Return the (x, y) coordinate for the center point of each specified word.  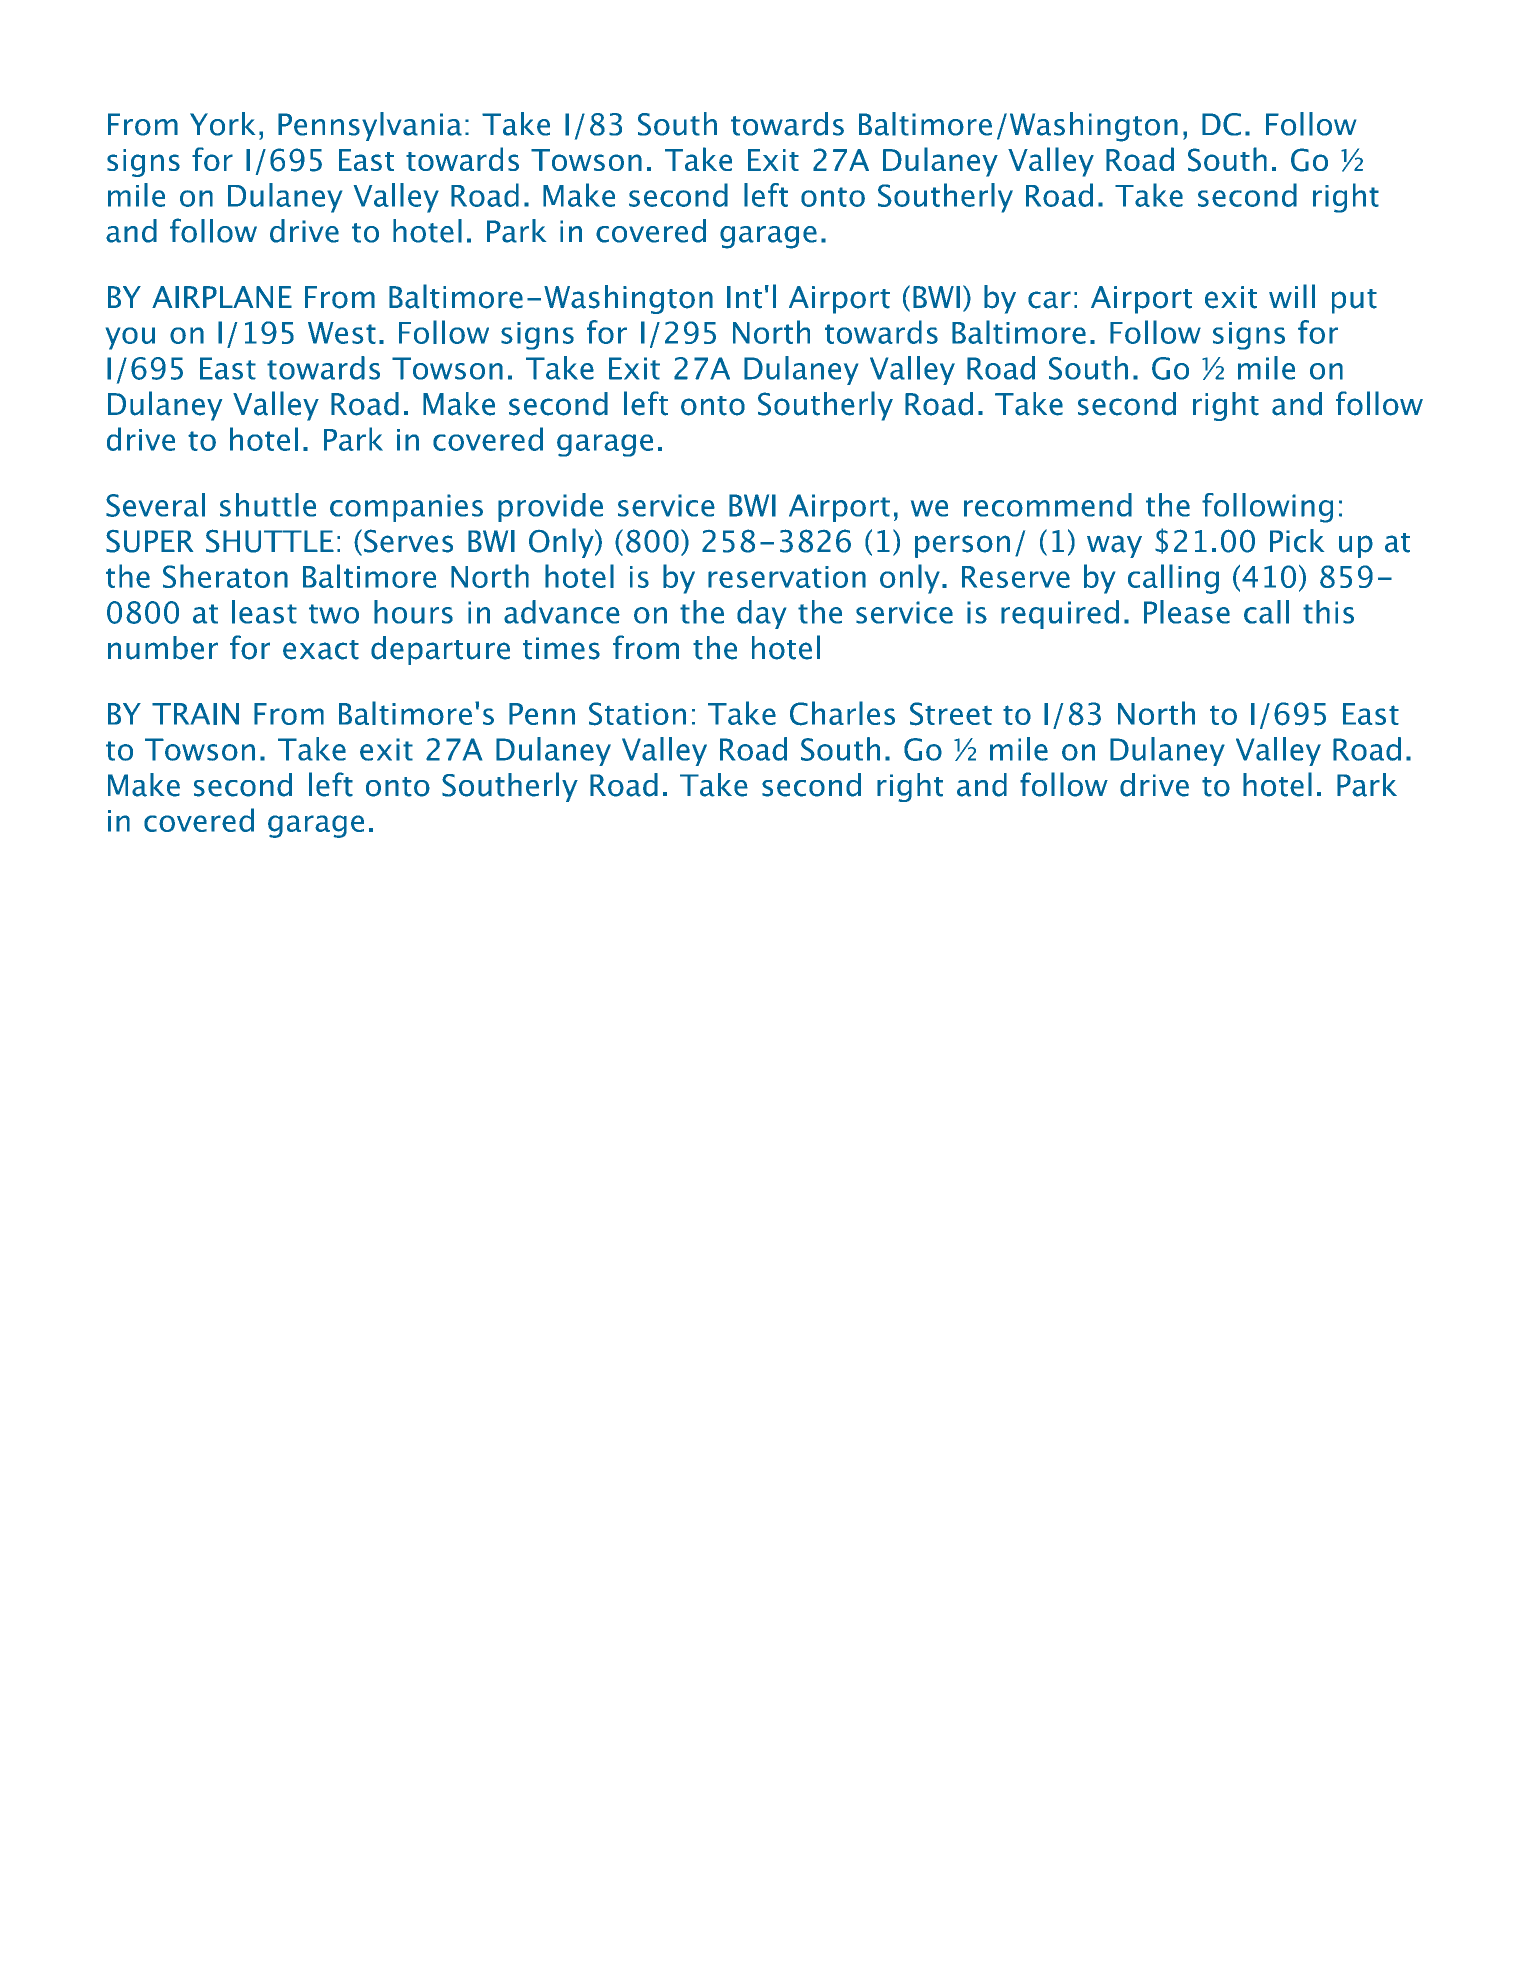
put (1354, 301)
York (222, 124)
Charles (842, 713)
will (1292, 296)
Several (155, 505)
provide (550, 507)
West (342, 333)
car (1049, 300)
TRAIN (195, 714)
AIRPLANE (222, 297)
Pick (1297, 541)
